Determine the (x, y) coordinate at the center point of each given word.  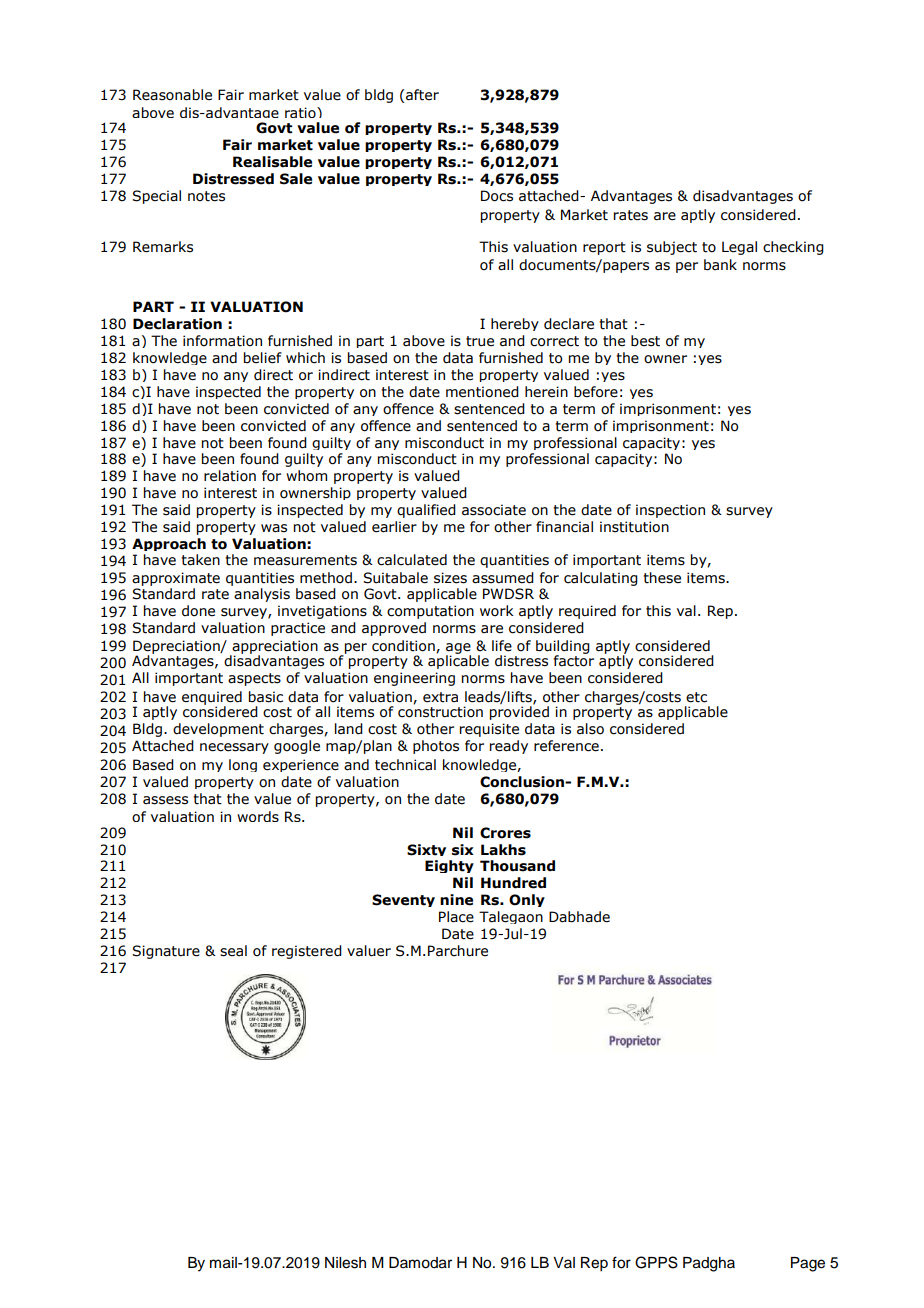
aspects (254, 679)
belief (263, 358)
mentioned (482, 392)
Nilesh (345, 1263)
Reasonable (172, 95)
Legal (739, 248)
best (645, 341)
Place (456, 917)
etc (696, 697)
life (502, 646)
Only (527, 900)
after (422, 95)
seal (233, 951)
